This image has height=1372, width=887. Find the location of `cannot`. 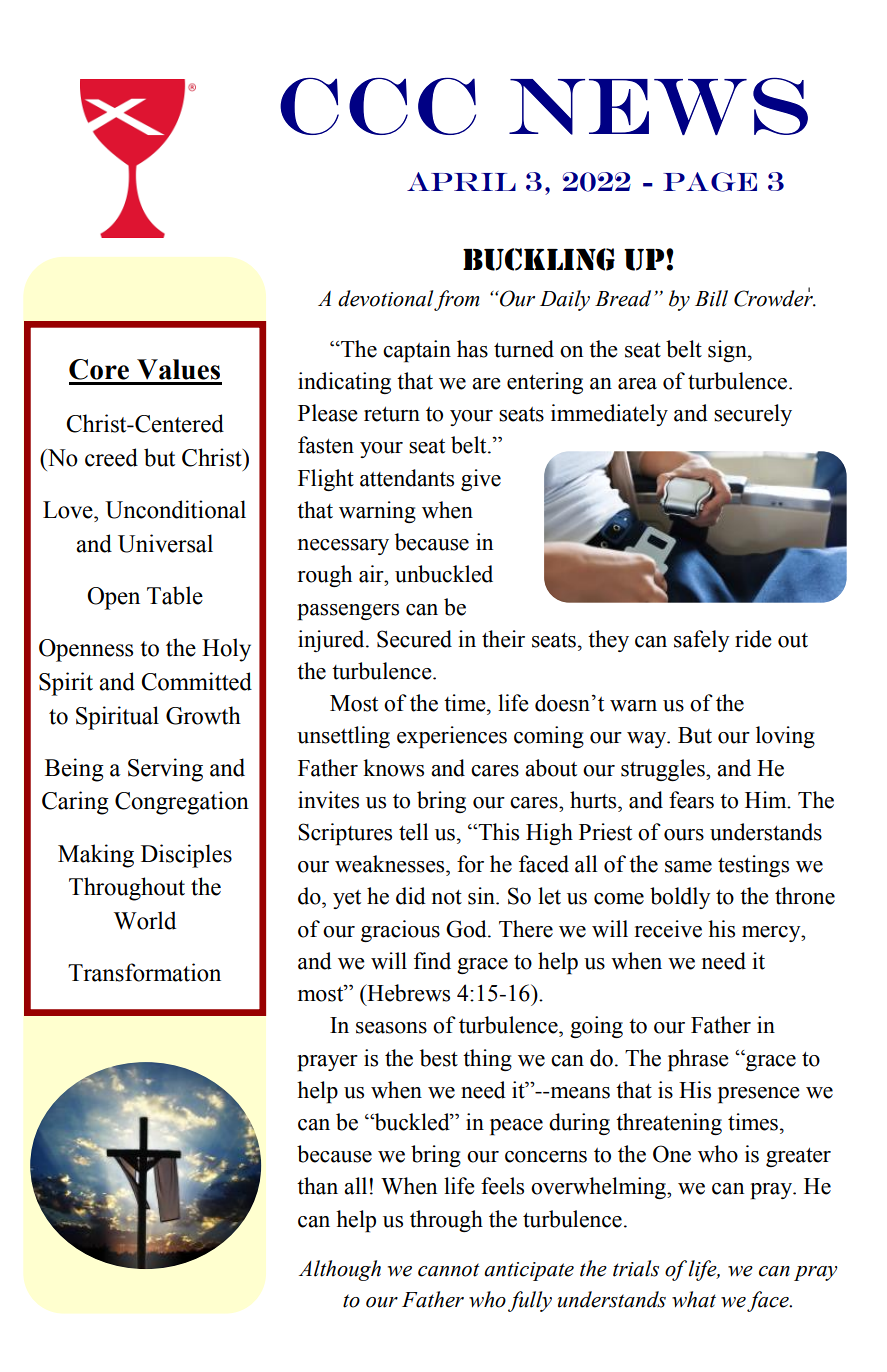

cannot is located at coordinates (449, 1270).
